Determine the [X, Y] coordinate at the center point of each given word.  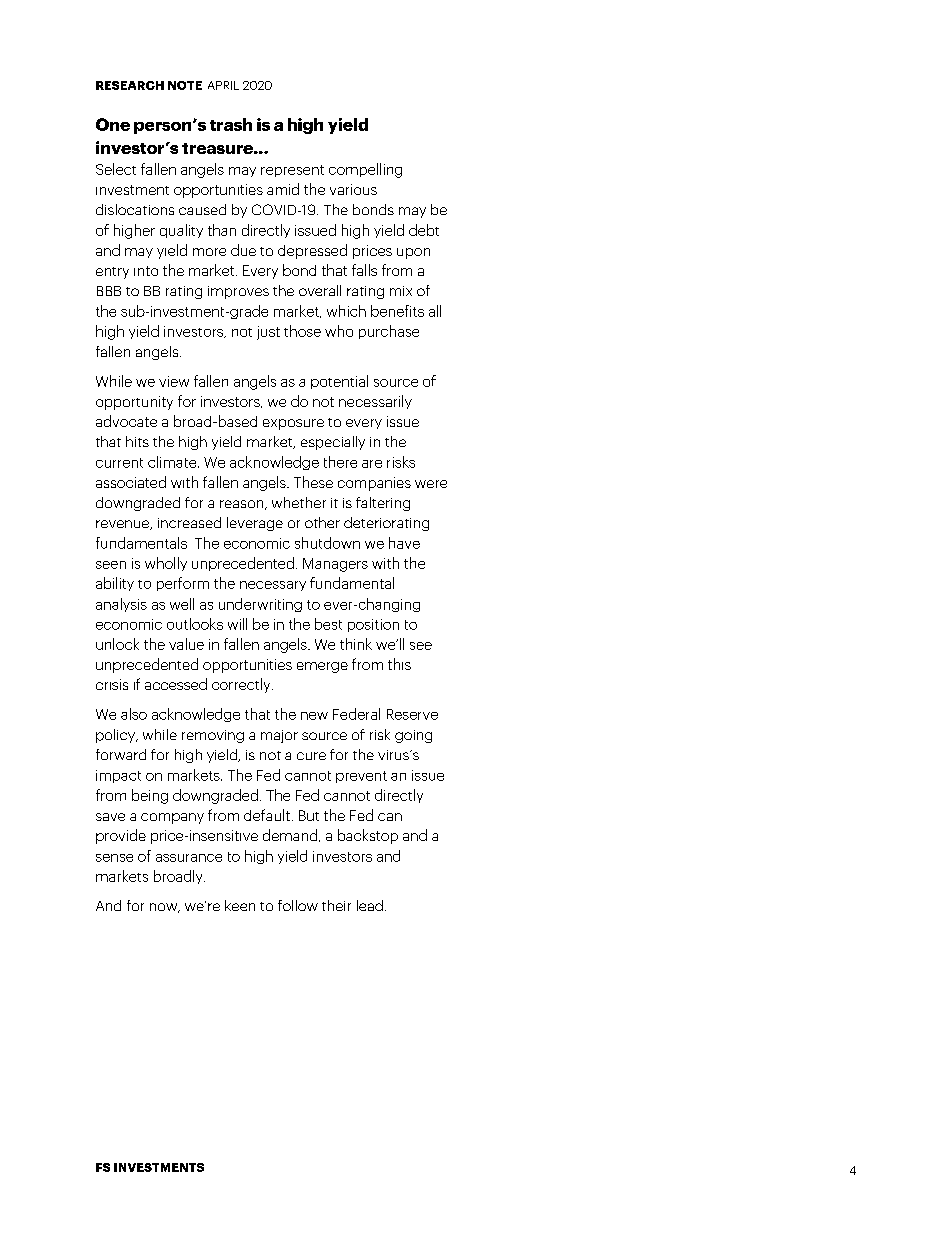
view [174, 381]
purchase [389, 332]
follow [298, 905]
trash [231, 124]
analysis [121, 605]
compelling [365, 170]
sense [114, 858]
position [373, 625]
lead [370, 905]
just [268, 333]
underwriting [260, 605]
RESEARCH [130, 85]
